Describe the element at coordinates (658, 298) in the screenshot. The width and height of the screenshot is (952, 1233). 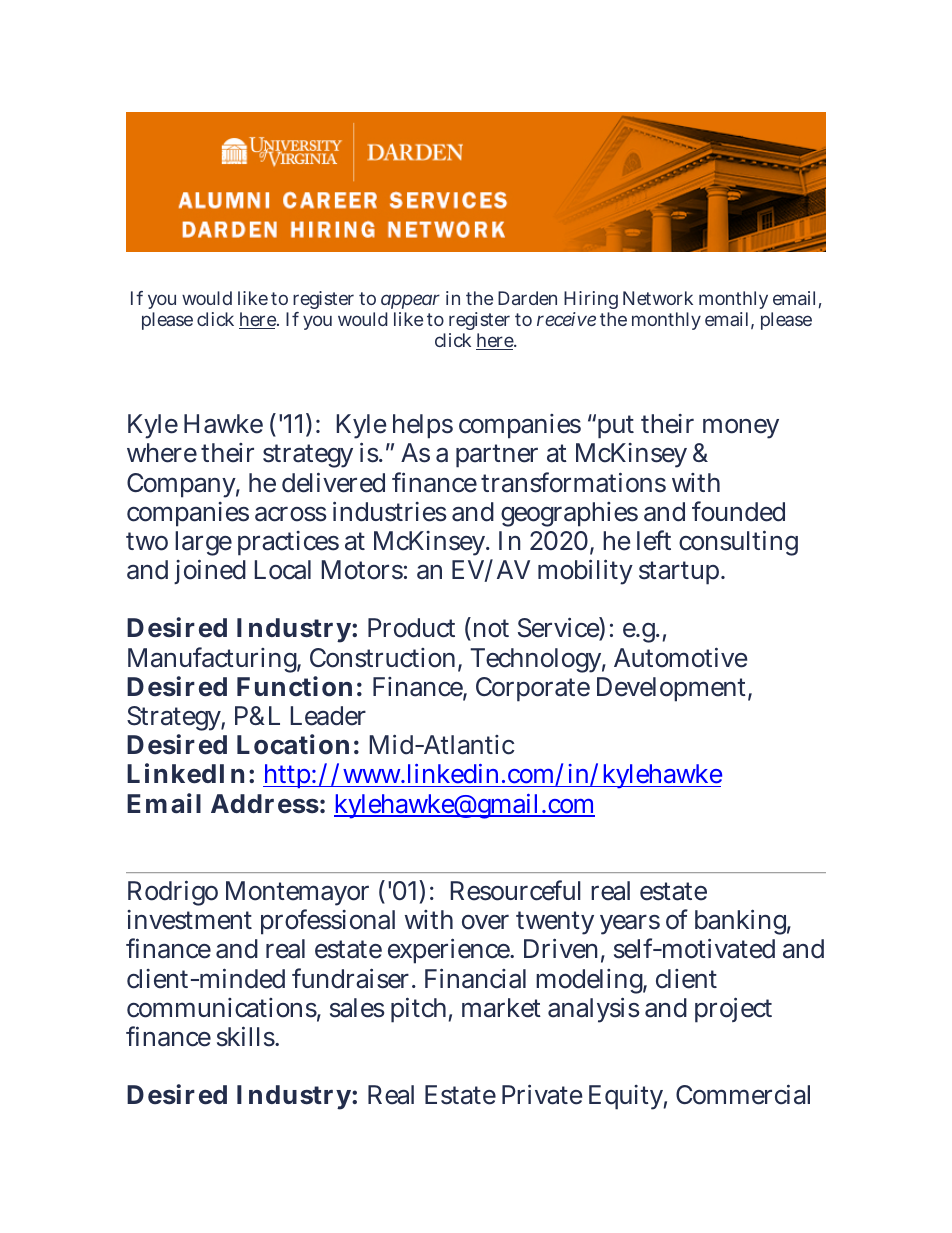
I see `Network` at that location.
